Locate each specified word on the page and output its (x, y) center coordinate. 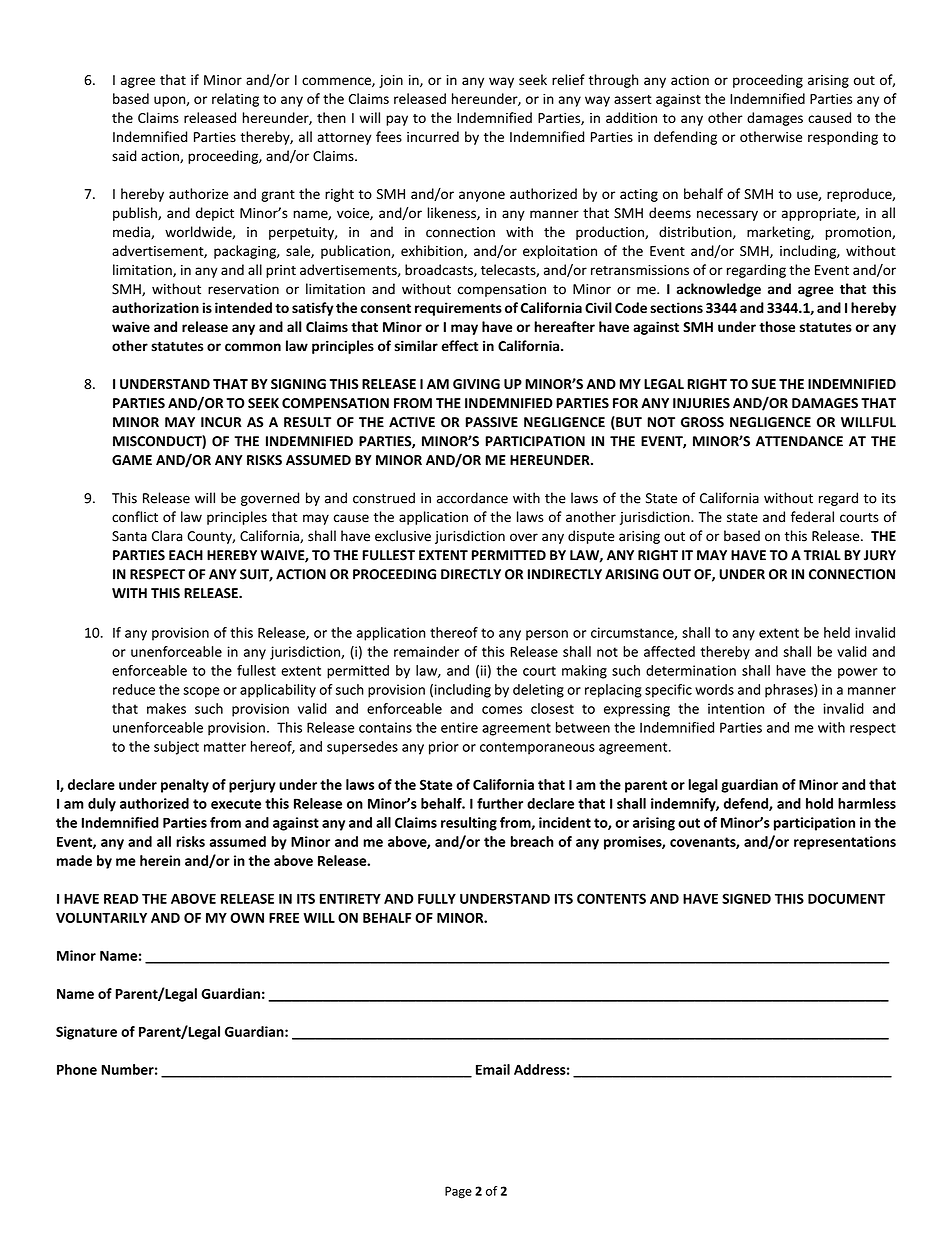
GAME (132, 460)
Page (458, 1192)
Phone (77, 1069)
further (500, 803)
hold (819, 803)
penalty (185, 786)
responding (843, 138)
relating (235, 100)
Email (493, 1069)
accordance (472, 498)
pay (397, 120)
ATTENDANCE (799, 441)
